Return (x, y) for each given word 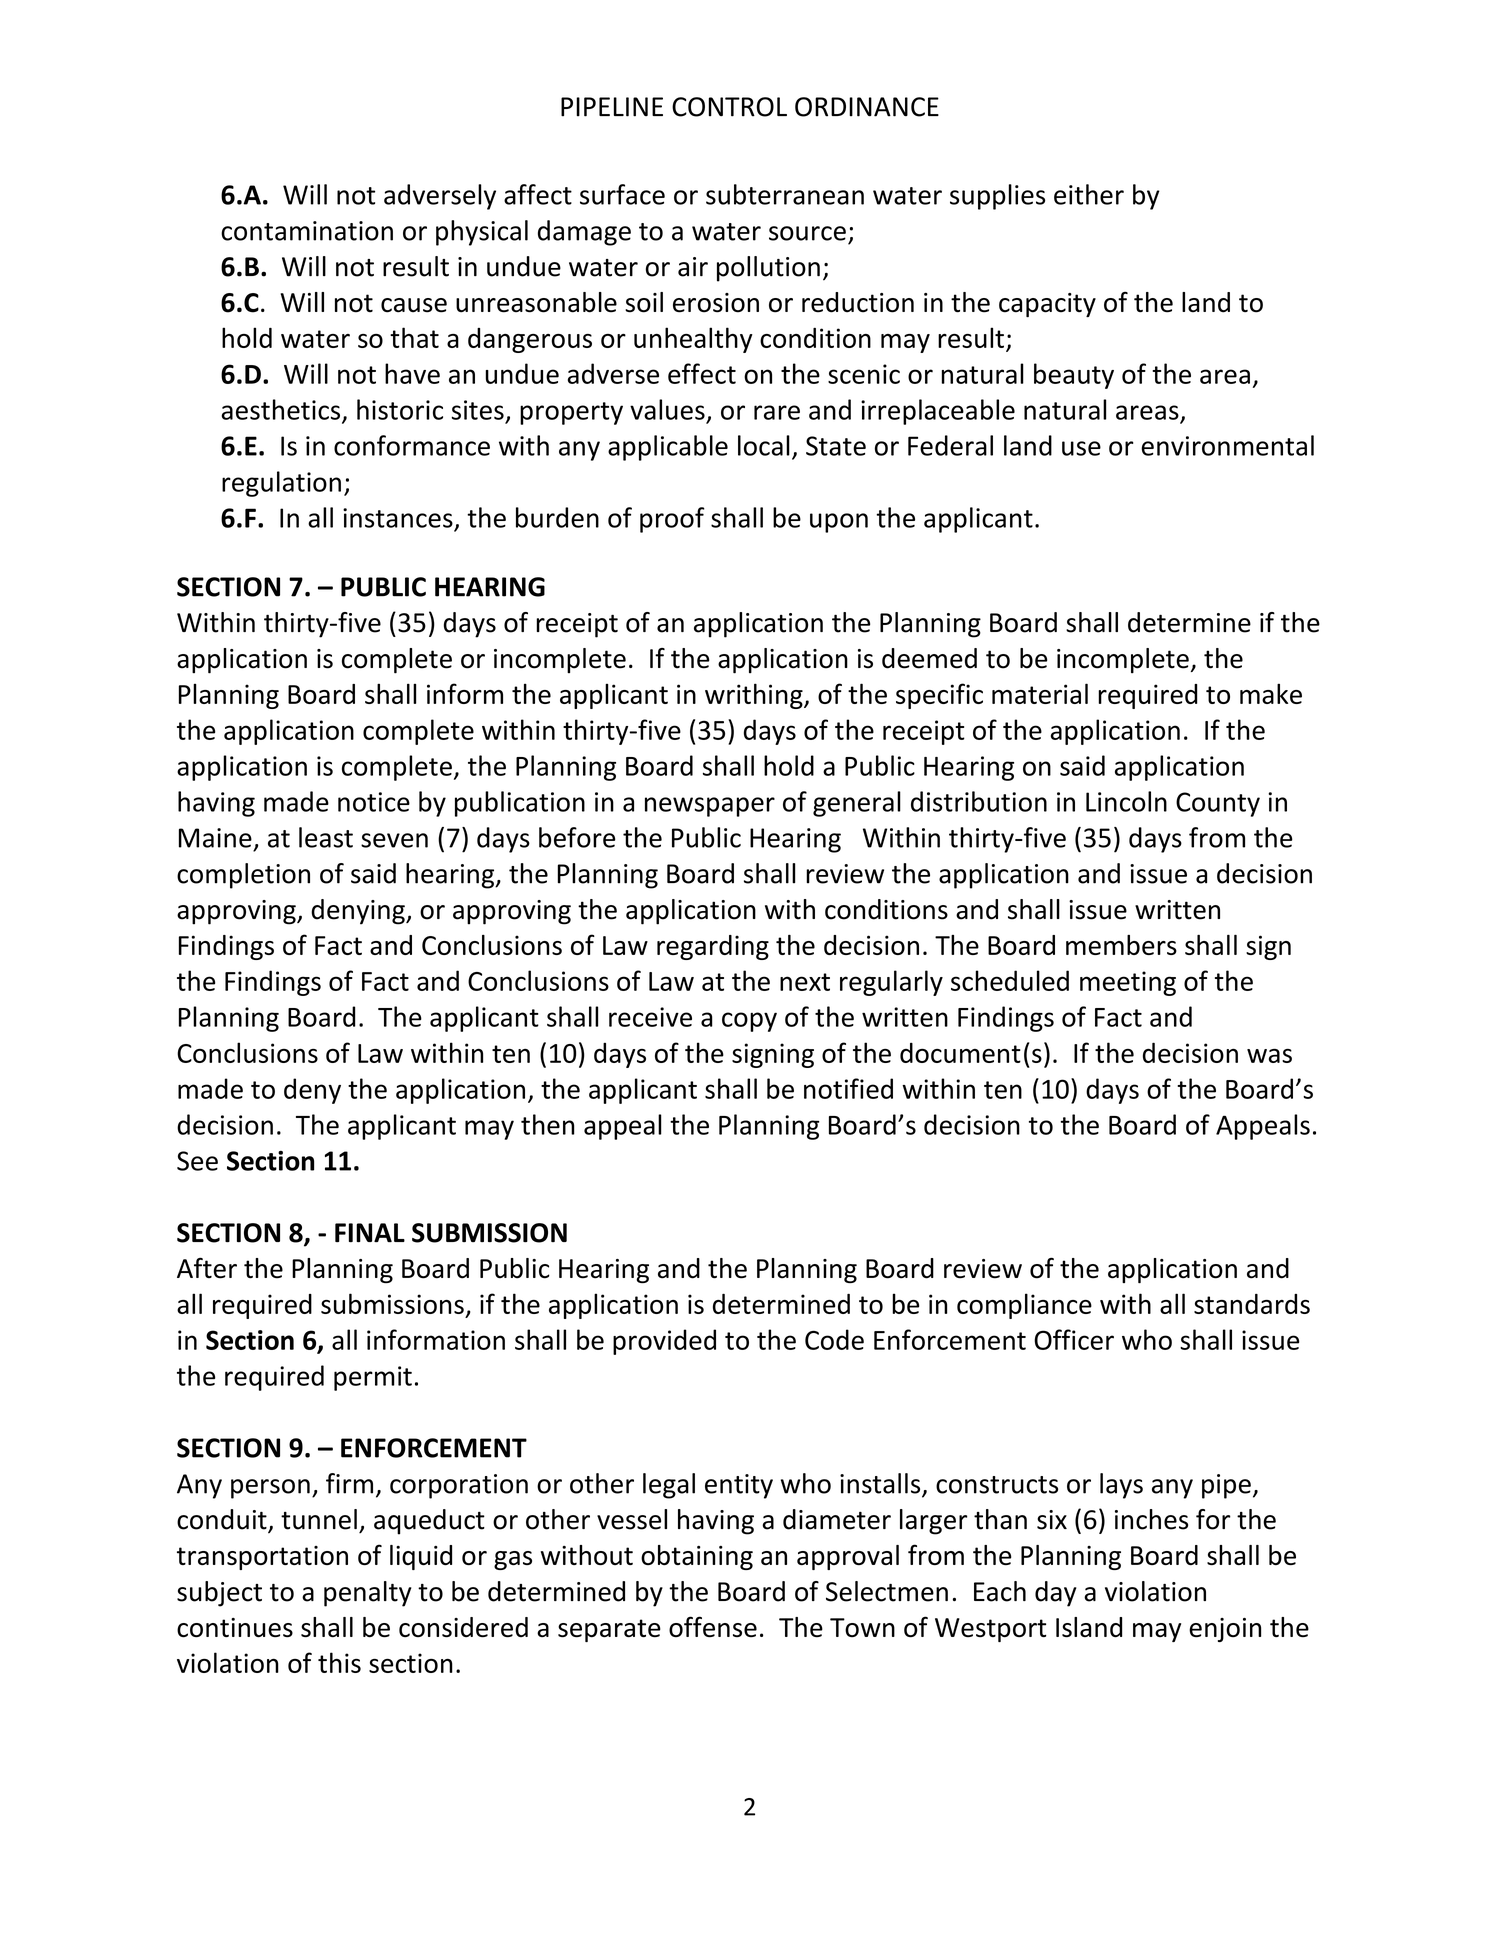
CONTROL (729, 107)
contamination (307, 231)
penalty (367, 1594)
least (326, 837)
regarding (713, 947)
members (1121, 945)
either (1089, 194)
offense (713, 1627)
